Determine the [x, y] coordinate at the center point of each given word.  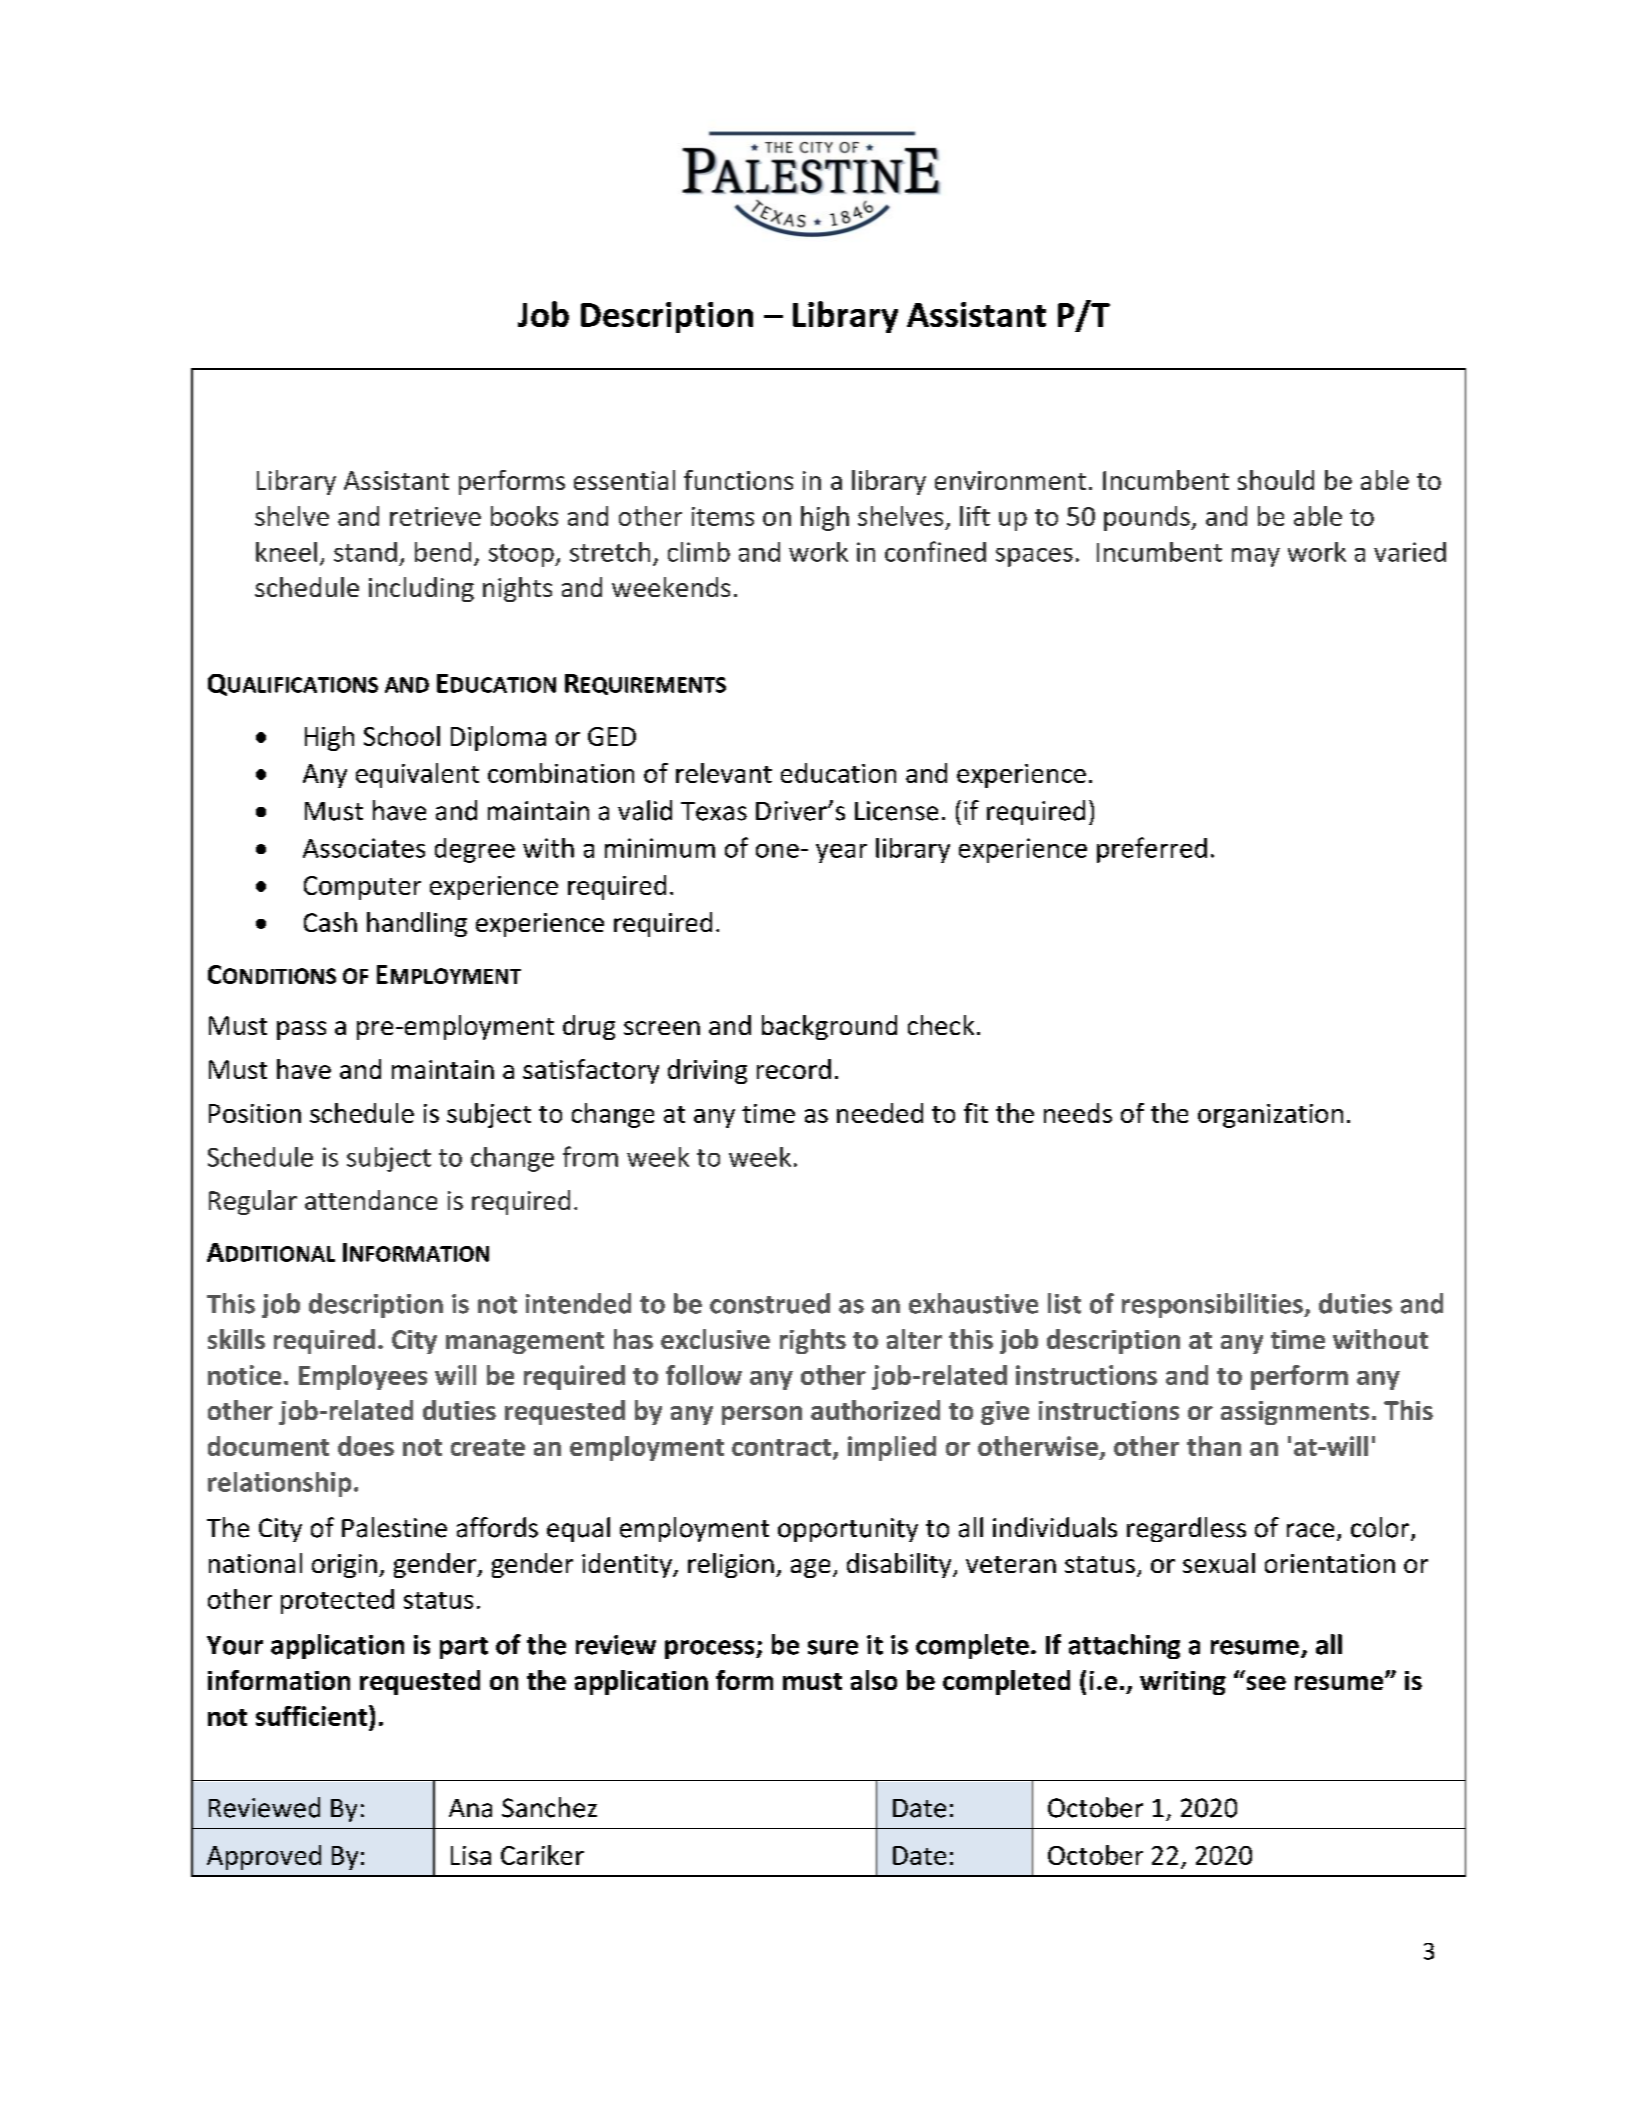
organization [1270, 1116]
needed [880, 1113]
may [1256, 557]
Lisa [471, 1855]
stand [365, 552]
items [723, 516]
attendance [371, 1200]
